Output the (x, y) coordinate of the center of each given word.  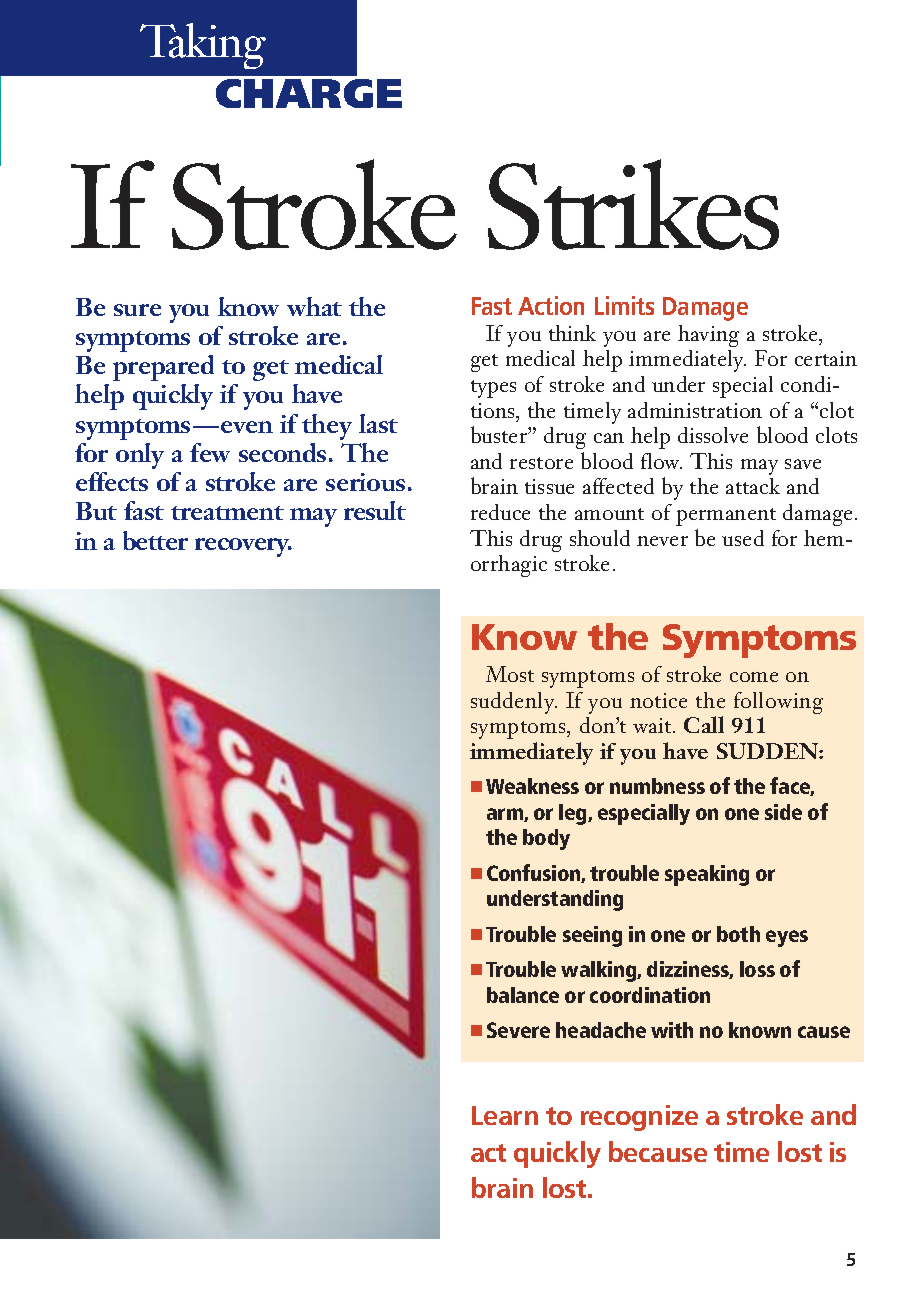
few (210, 452)
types (493, 389)
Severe (518, 1030)
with (672, 1030)
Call (704, 724)
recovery (243, 547)
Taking (203, 46)
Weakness (532, 786)
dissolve (713, 435)
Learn (505, 1115)
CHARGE (309, 93)
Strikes (633, 204)
